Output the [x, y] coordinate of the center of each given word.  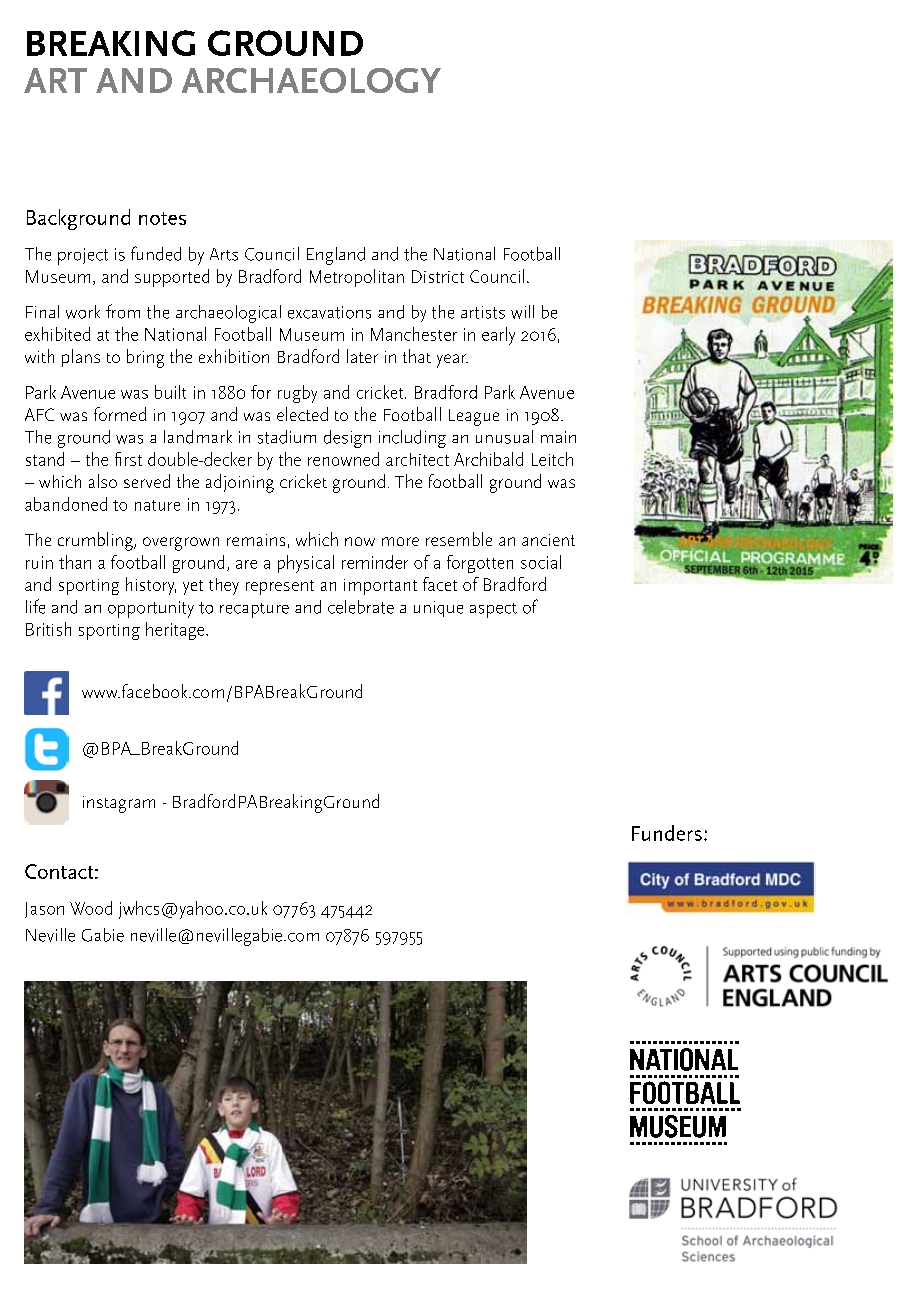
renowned [343, 459]
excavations [329, 312]
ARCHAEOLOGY [311, 80]
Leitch [552, 459]
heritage [176, 631]
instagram [119, 804]
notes [162, 218]
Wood [91, 908]
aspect [493, 610]
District [438, 276]
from [123, 311]
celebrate [361, 607]
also [103, 481]
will [522, 312]
